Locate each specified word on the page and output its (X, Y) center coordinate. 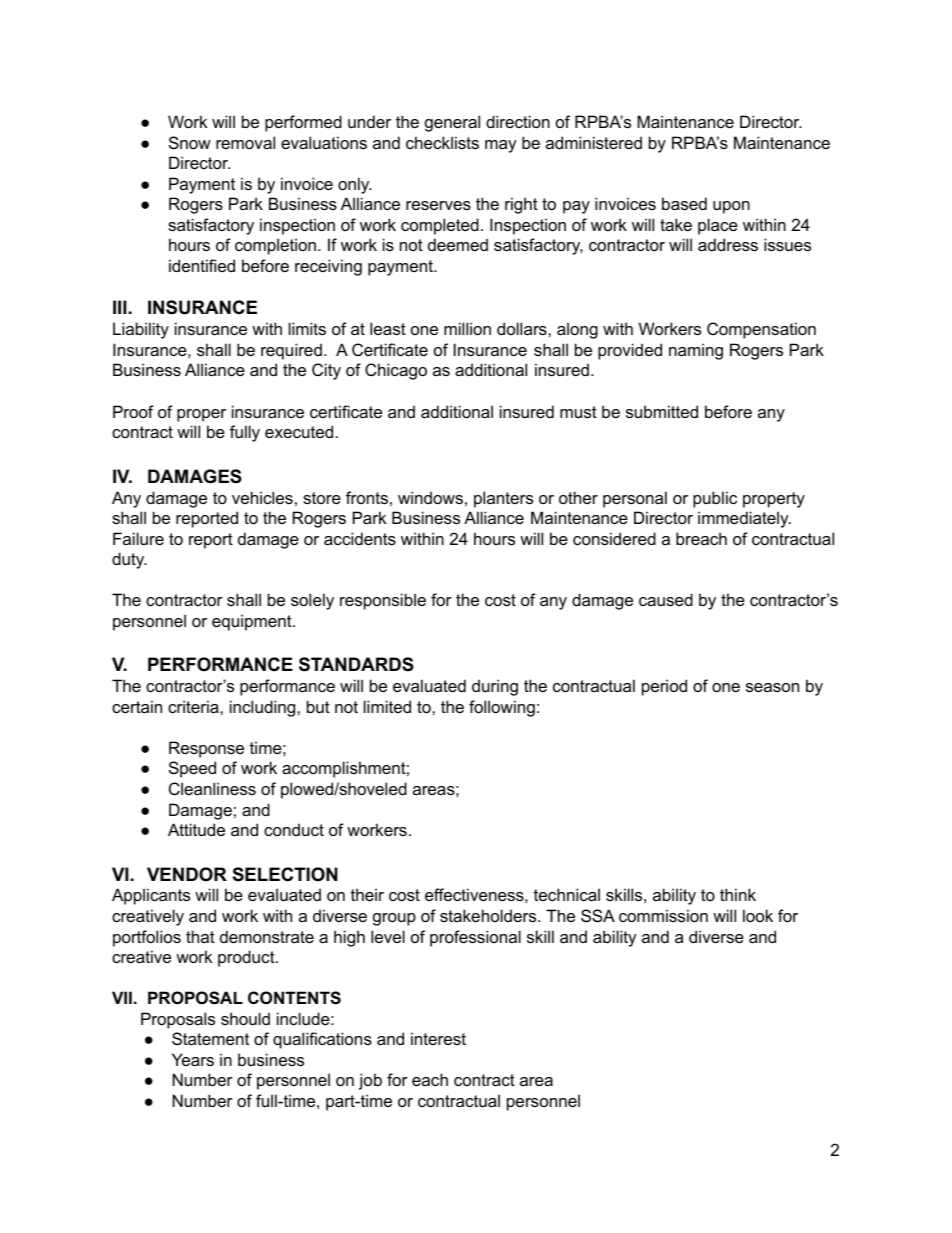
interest (438, 1038)
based (684, 203)
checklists (442, 142)
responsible (383, 601)
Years (193, 1059)
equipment (253, 622)
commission (663, 915)
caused (666, 599)
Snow (190, 142)
